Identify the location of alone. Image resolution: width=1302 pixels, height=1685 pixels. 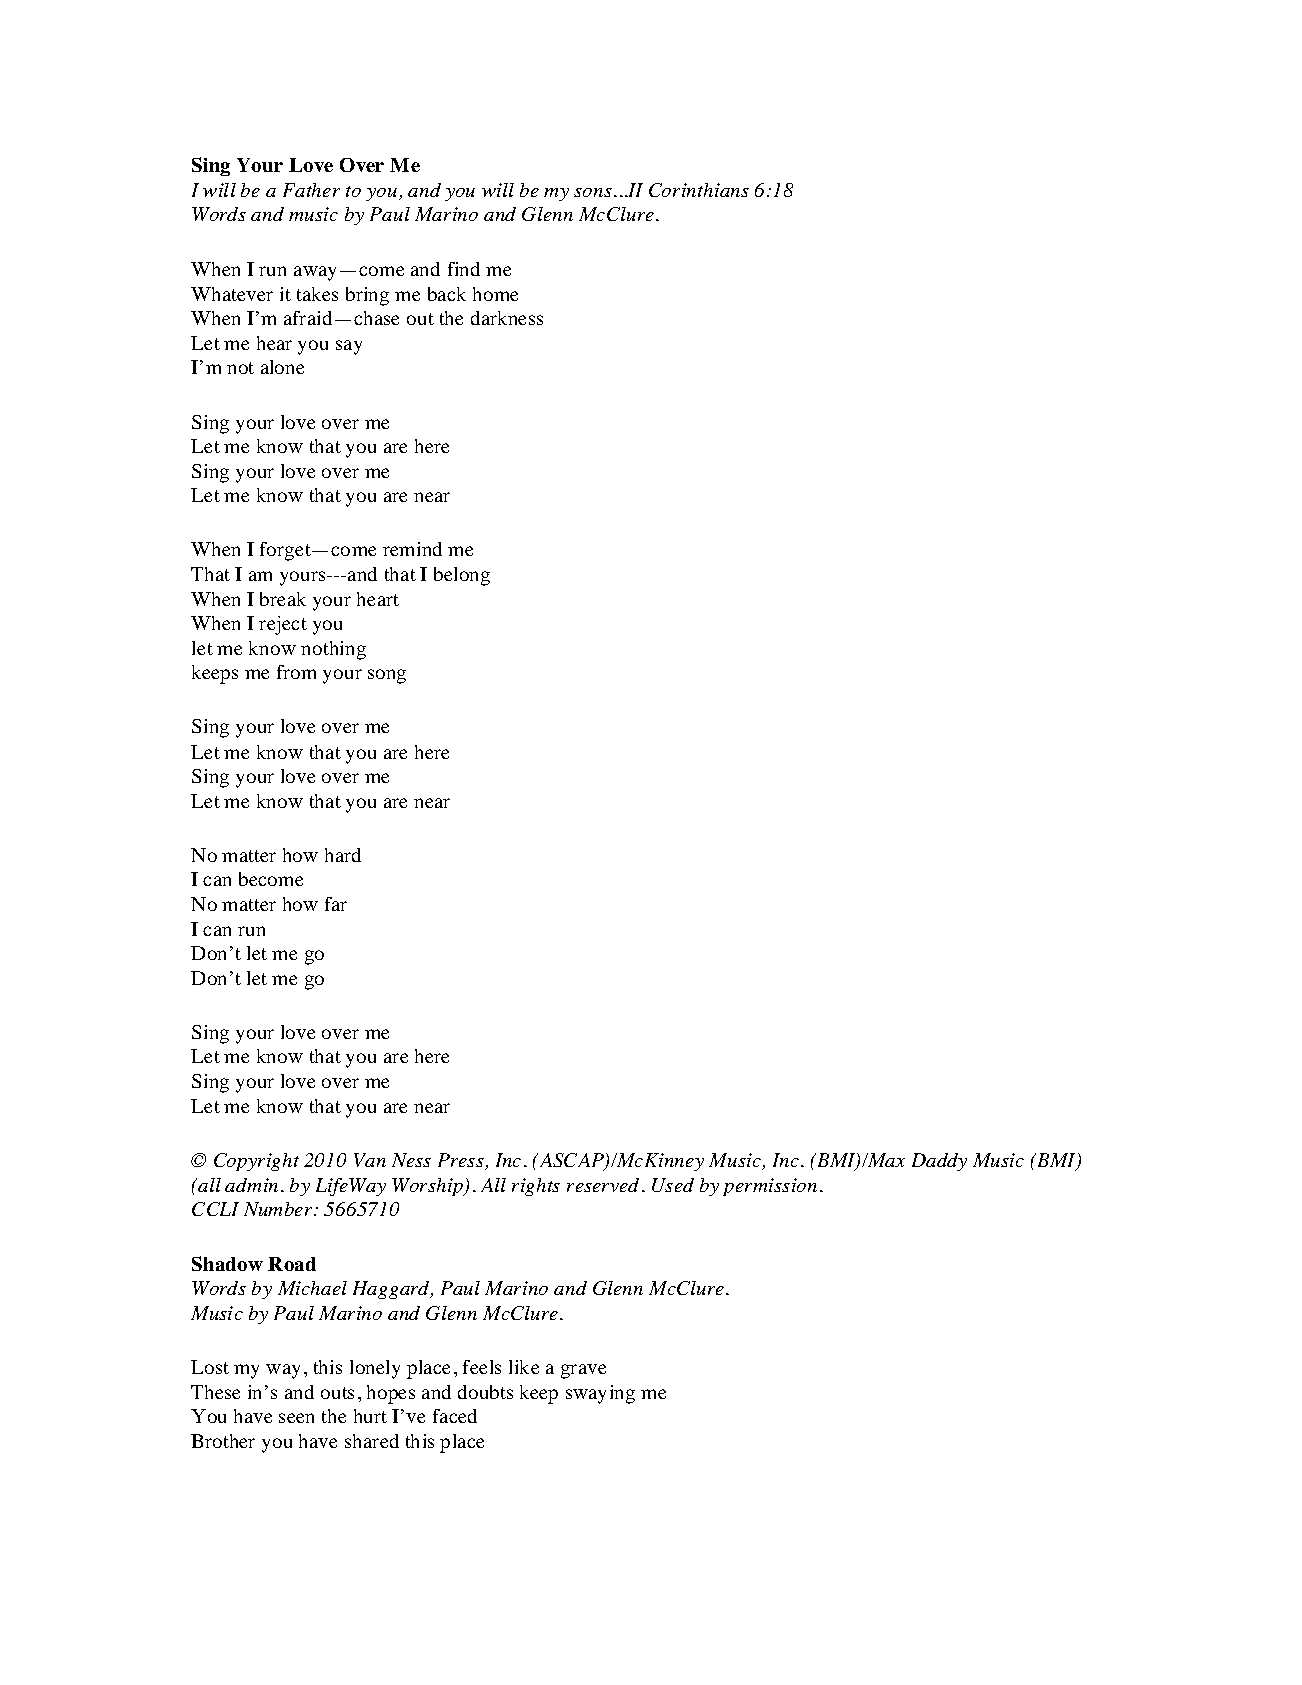
(282, 367).
